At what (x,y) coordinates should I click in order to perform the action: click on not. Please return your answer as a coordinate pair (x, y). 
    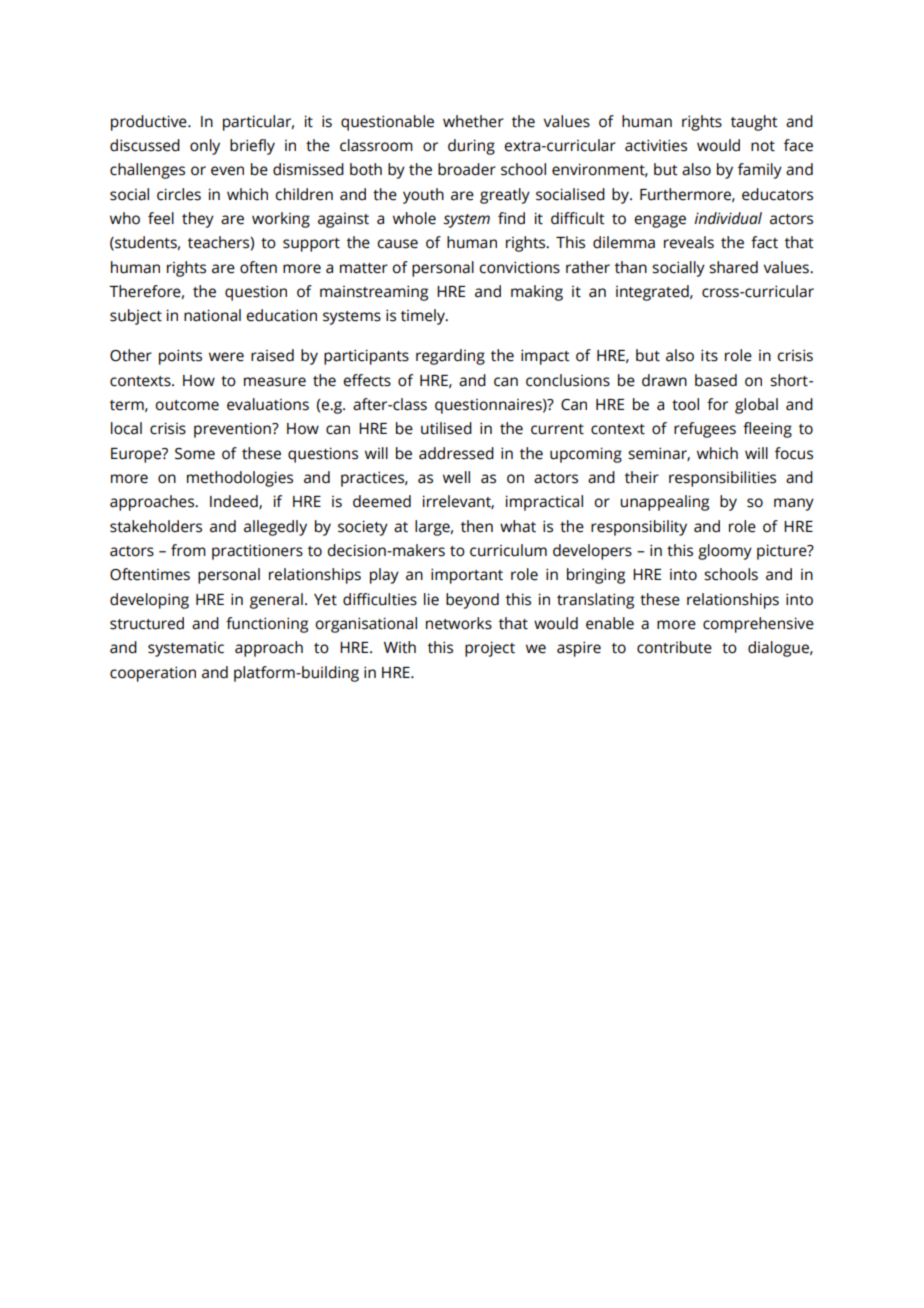
    Looking at the image, I should click on (763, 146).
